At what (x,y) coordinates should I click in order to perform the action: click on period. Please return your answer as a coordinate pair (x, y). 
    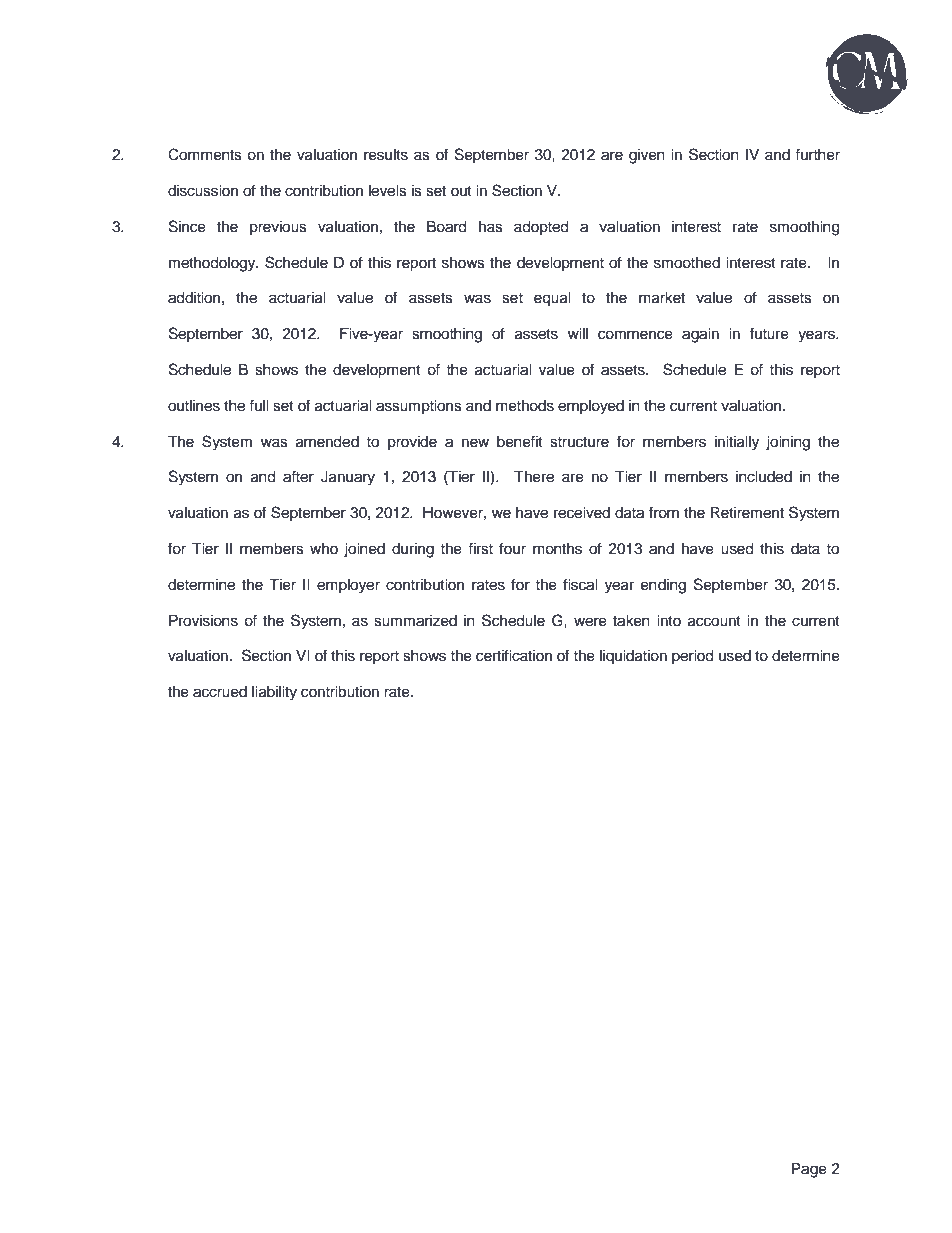
    Looking at the image, I should click on (692, 657).
